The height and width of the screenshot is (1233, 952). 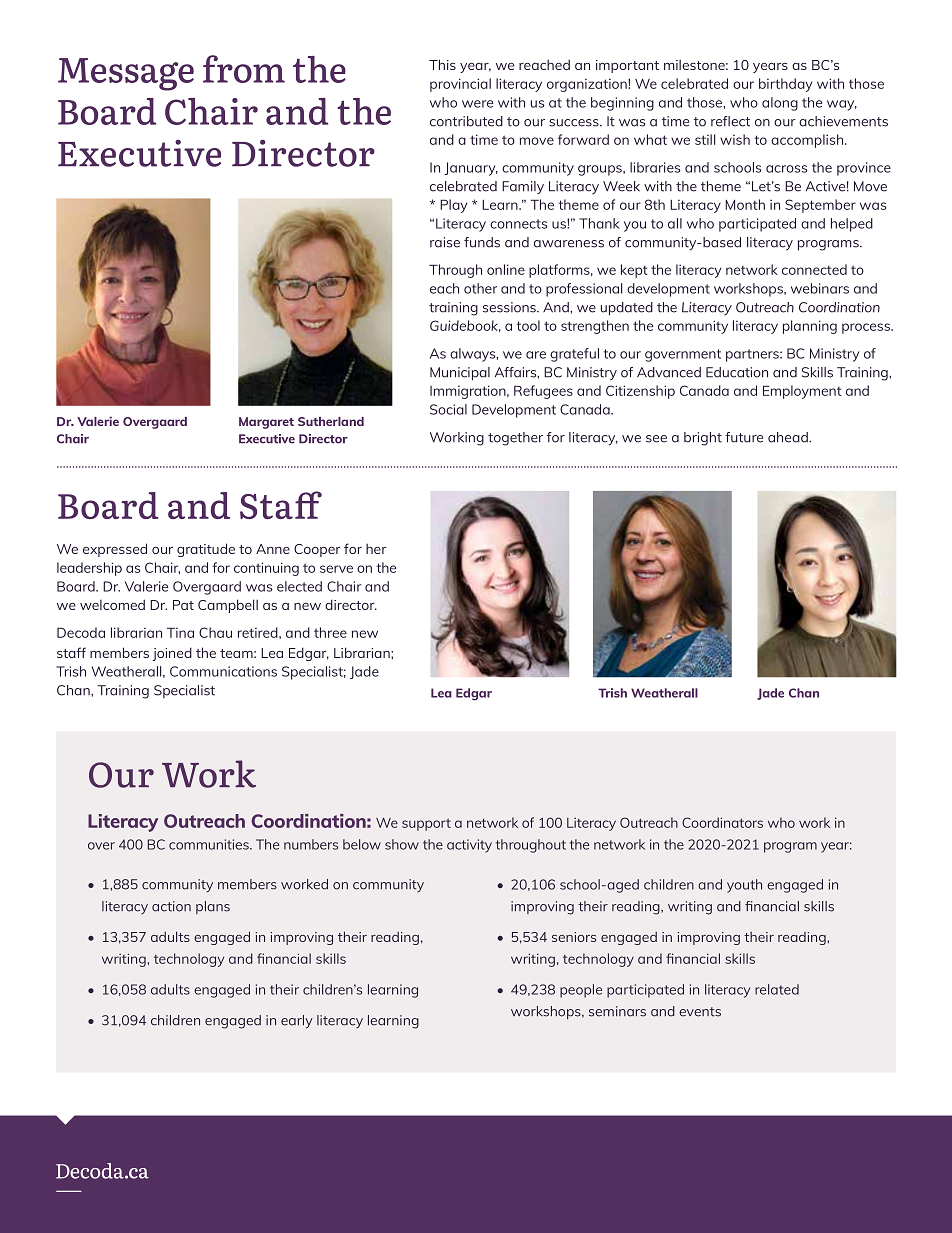 What do you see at coordinates (223, 671) in the screenshot?
I see `Communications` at bounding box center [223, 671].
